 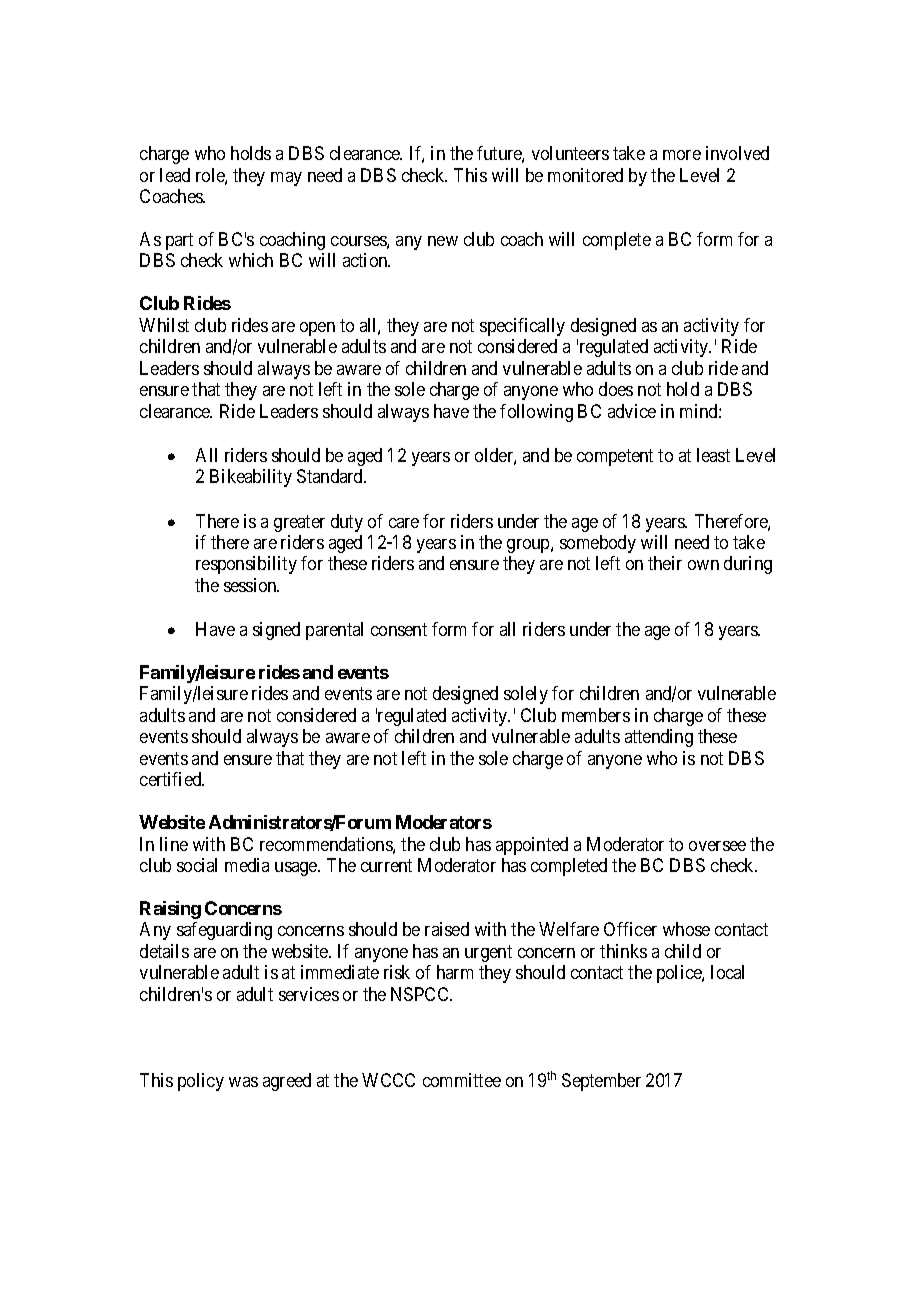 I want to click on appointed, so click(x=532, y=846).
